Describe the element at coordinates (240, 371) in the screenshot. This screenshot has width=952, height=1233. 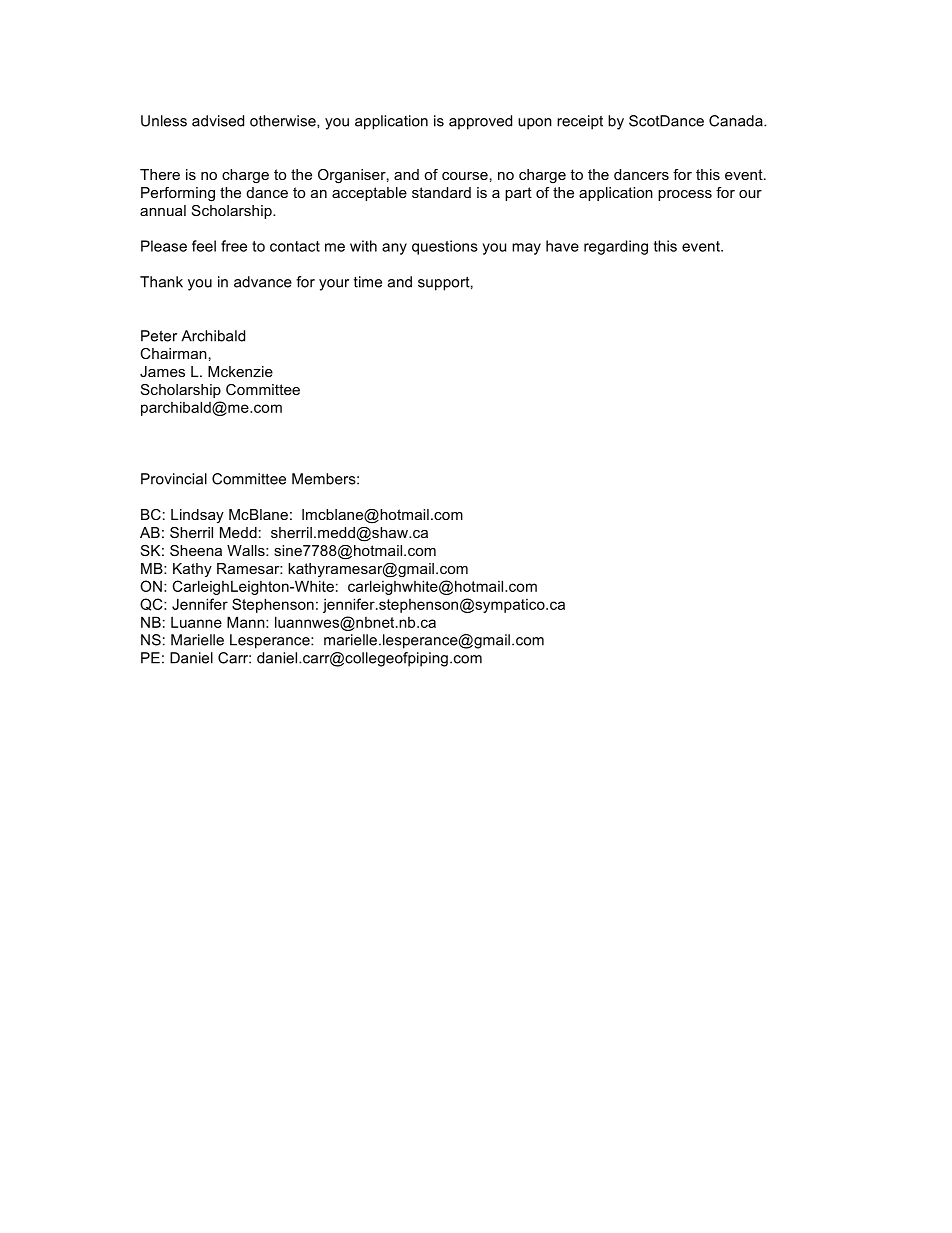
I see `Mckenzie` at that location.
